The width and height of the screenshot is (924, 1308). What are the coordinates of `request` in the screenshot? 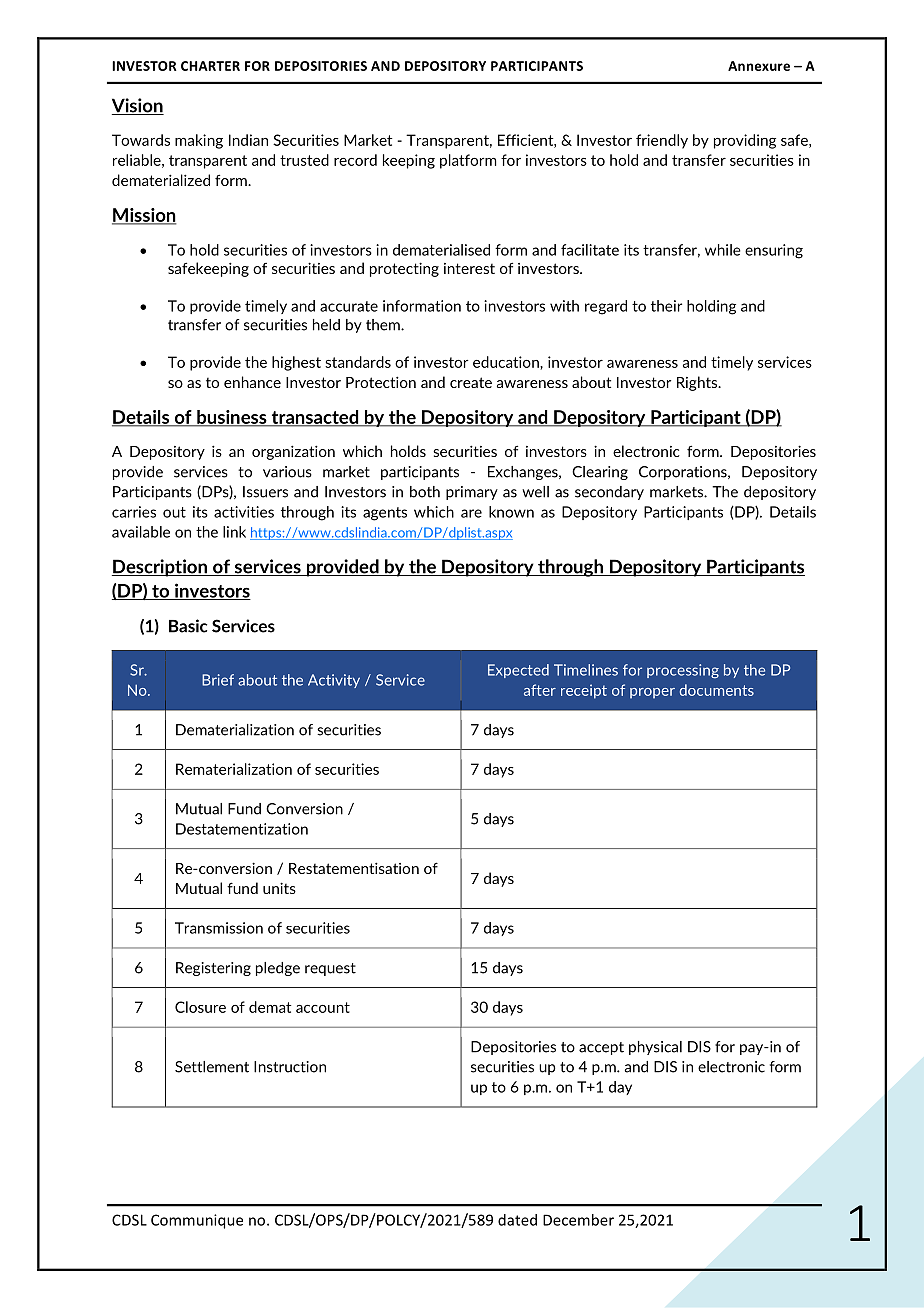 It's located at (330, 969).
